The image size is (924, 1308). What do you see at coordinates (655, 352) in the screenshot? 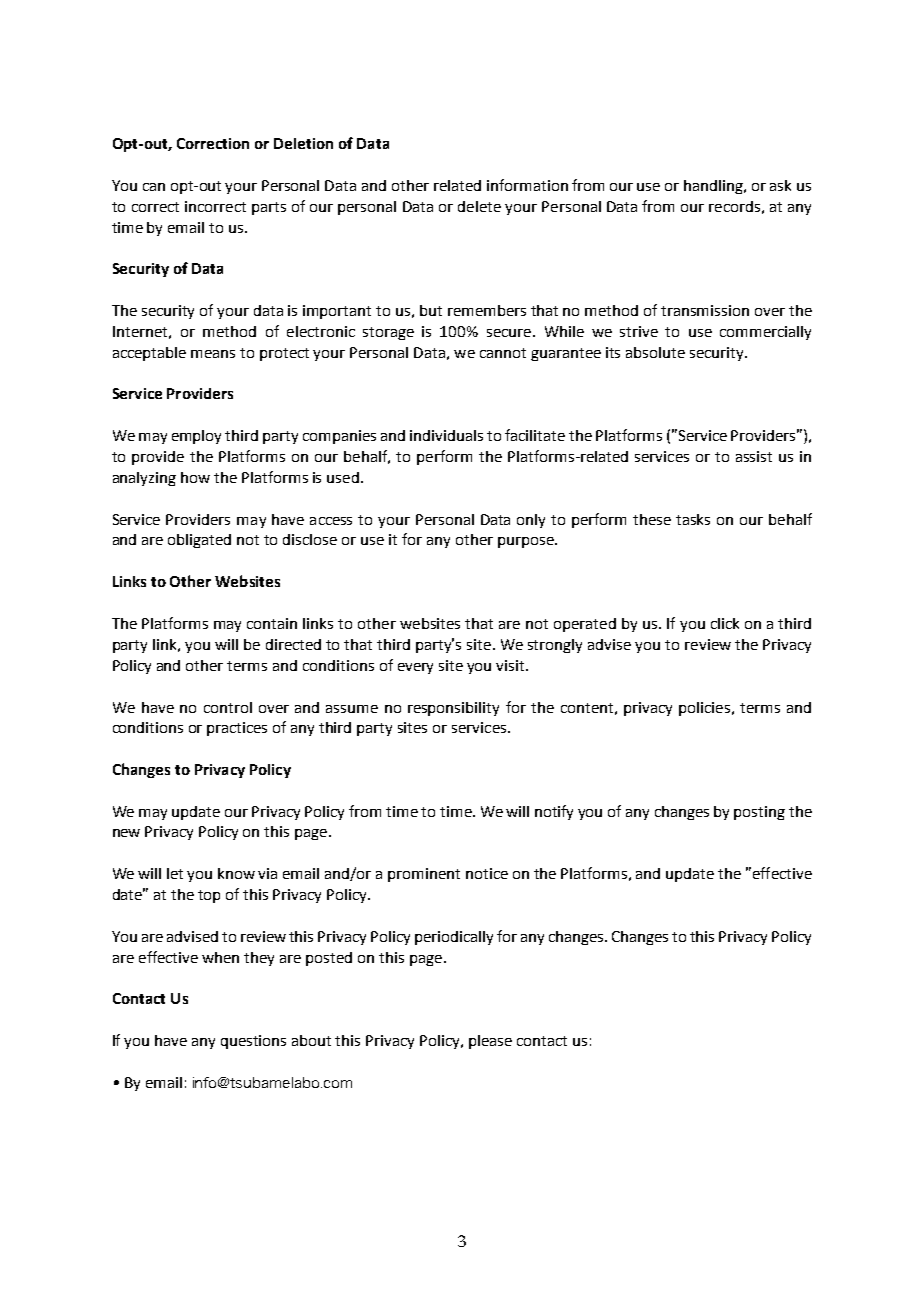
I see `absolute` at bounding box center [655, 352].
